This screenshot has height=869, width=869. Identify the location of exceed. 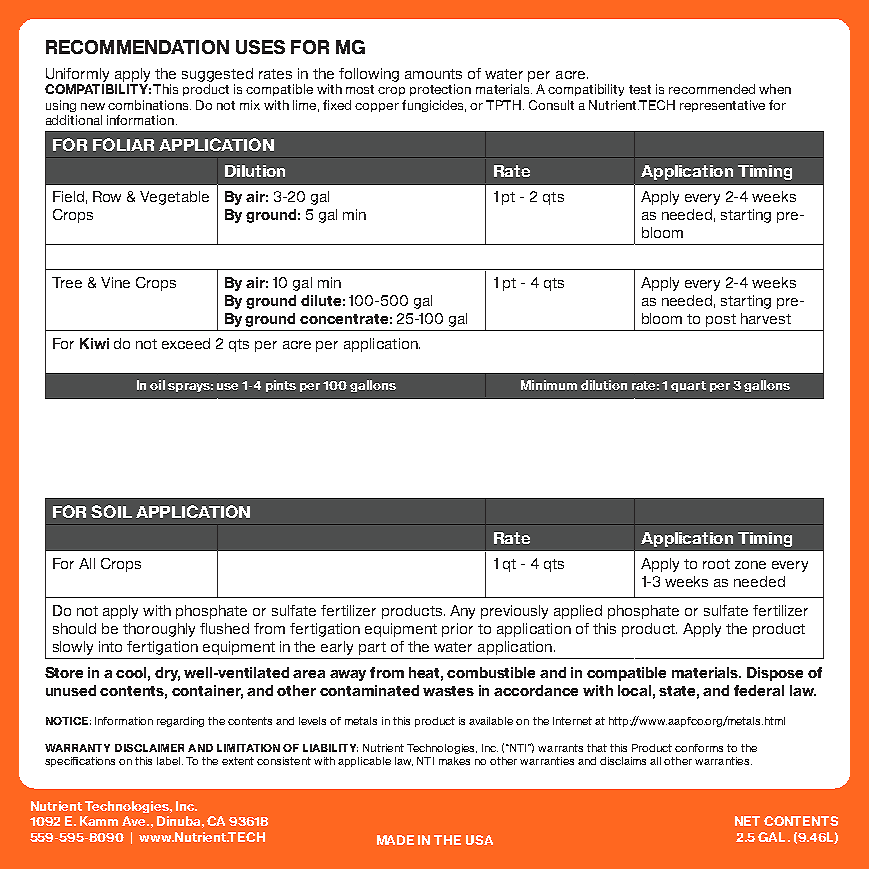
(186, 343).
